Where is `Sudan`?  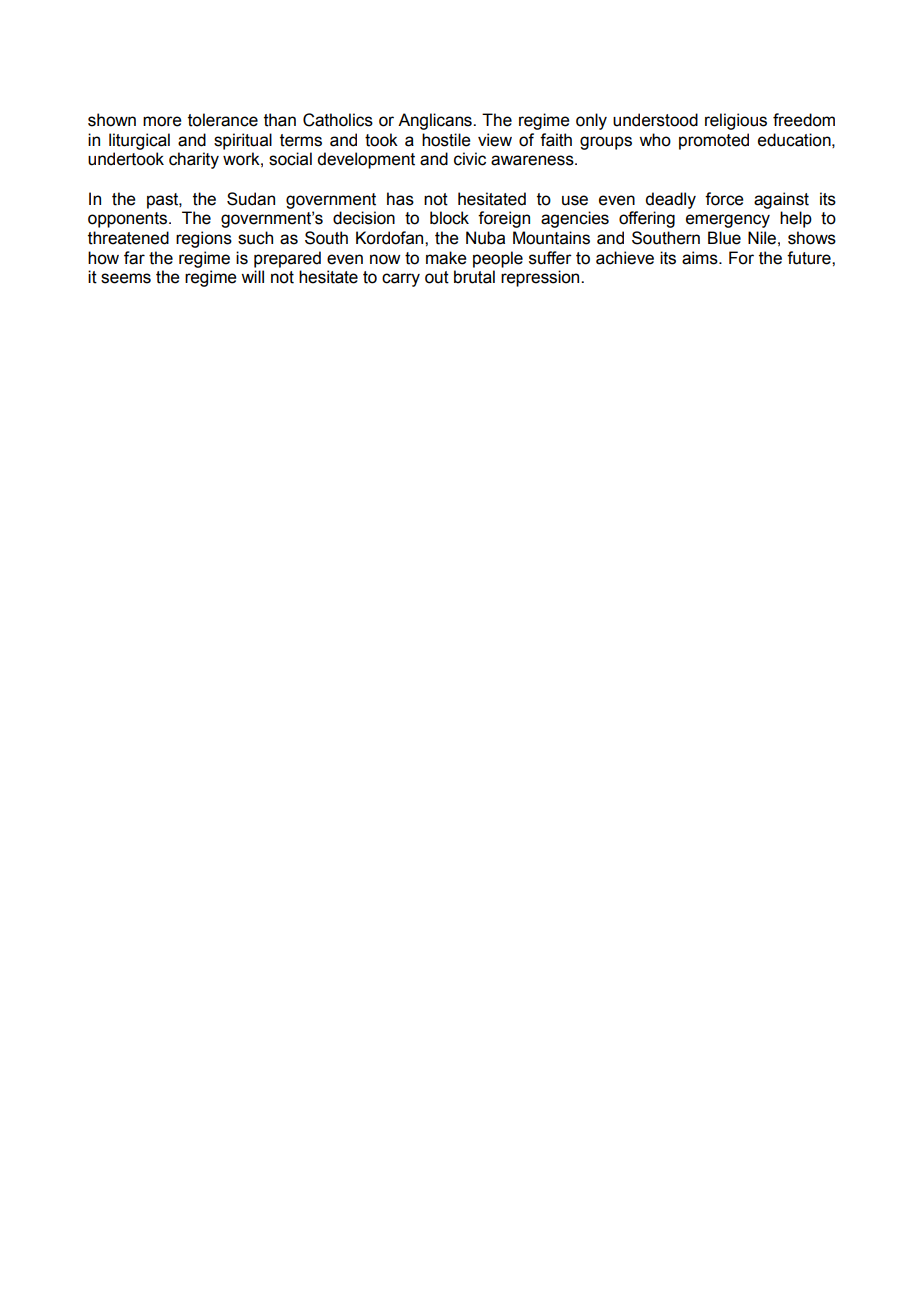 Sudan is located at coordinates (251, 199).
